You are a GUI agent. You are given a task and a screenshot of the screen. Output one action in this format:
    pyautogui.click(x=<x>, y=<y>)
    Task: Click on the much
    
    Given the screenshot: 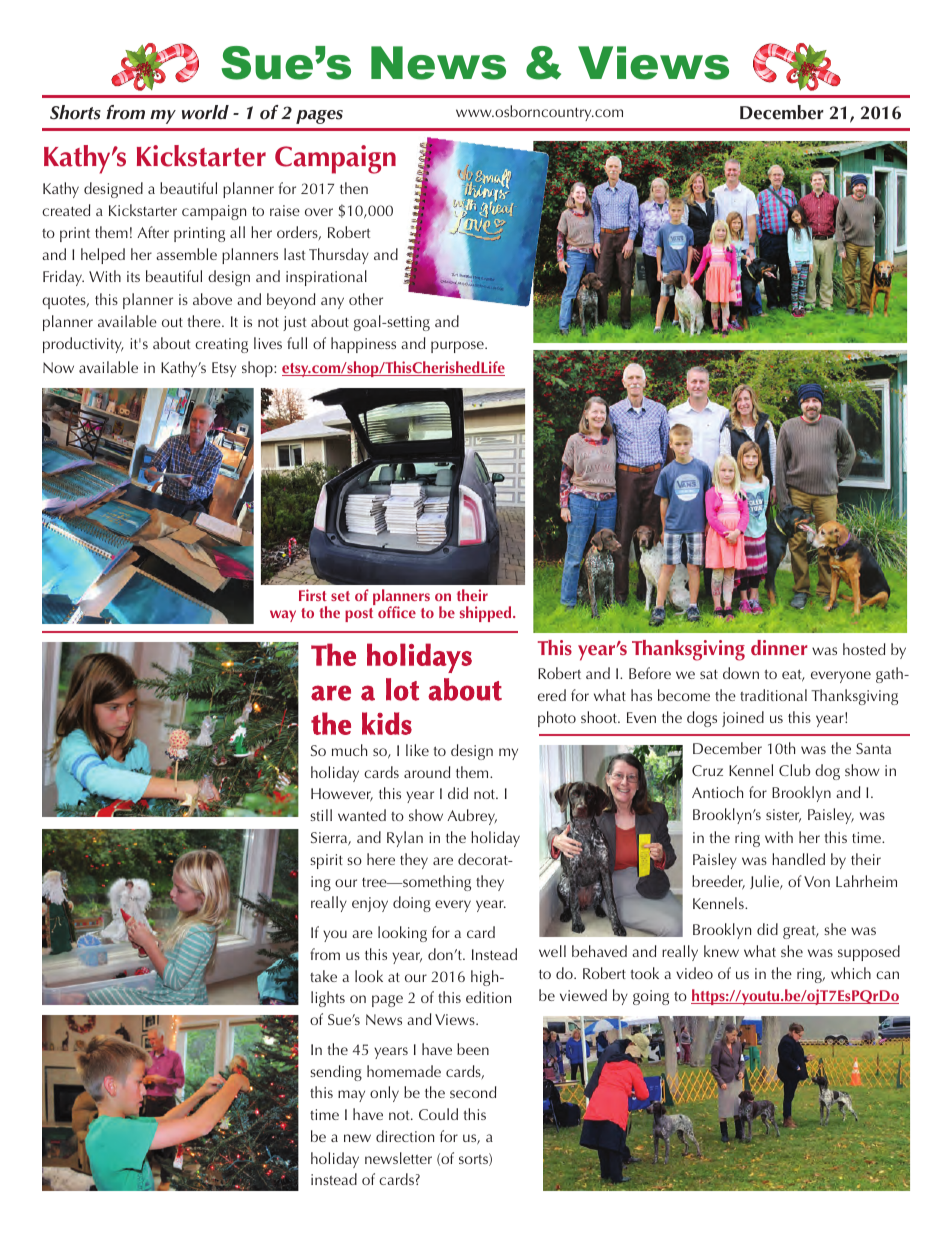 What is the action you would take?
    pyautogui.click(x=349, y=750)
